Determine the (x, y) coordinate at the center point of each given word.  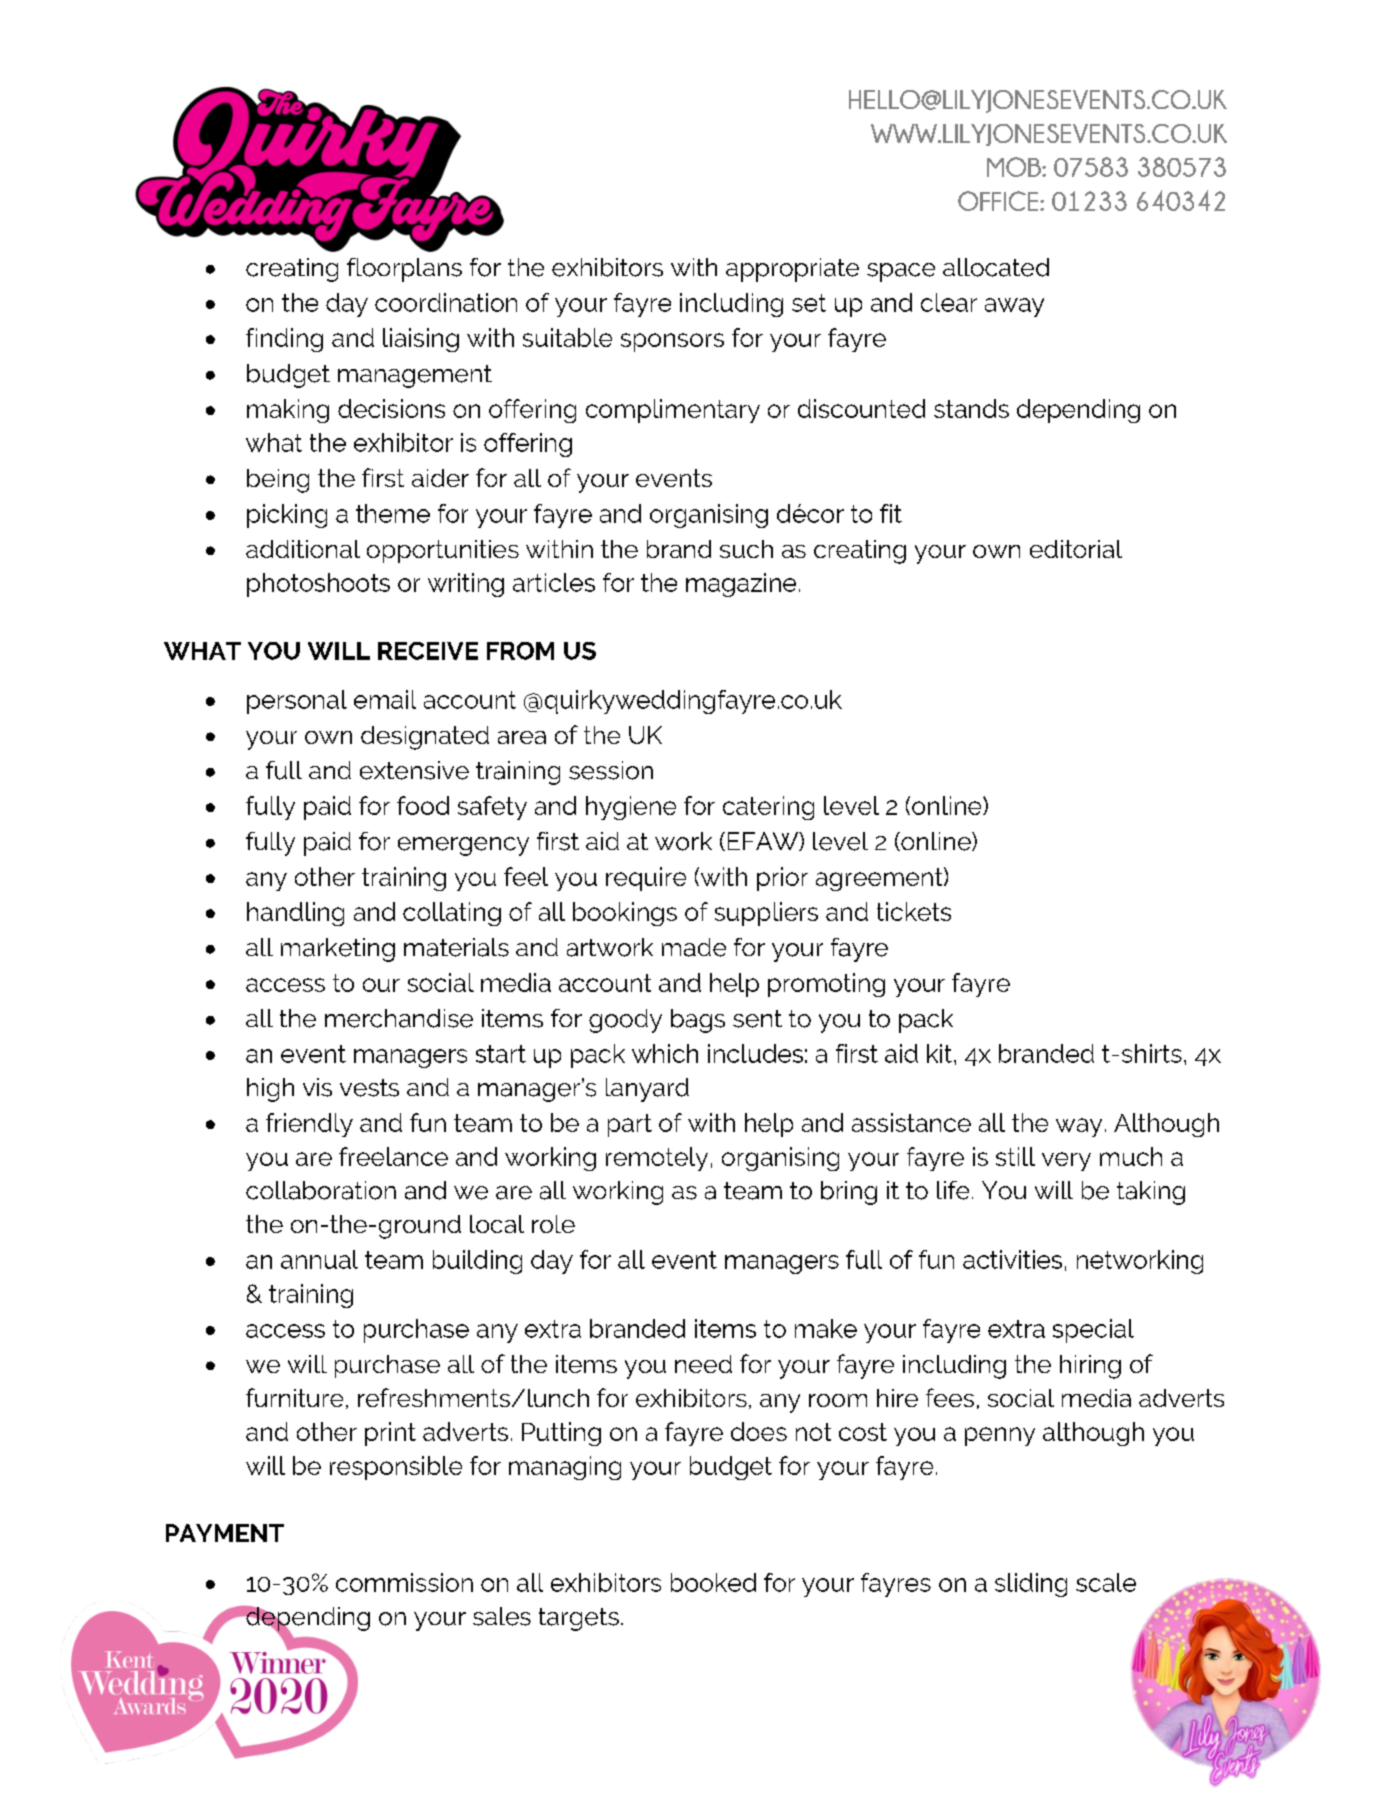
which (665, 1053)
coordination (446, 302)
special (1093, 1331)
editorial (1076, 549)
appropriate (792, 270)
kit (941, 1053)
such (746, 549)
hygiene (631, 808)
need (703, 1364)
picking (287, 516)
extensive (414, 770)
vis (317, 1087)
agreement (880, 879)
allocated (996, 267)
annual (319, 1259)
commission (404, 1582)
